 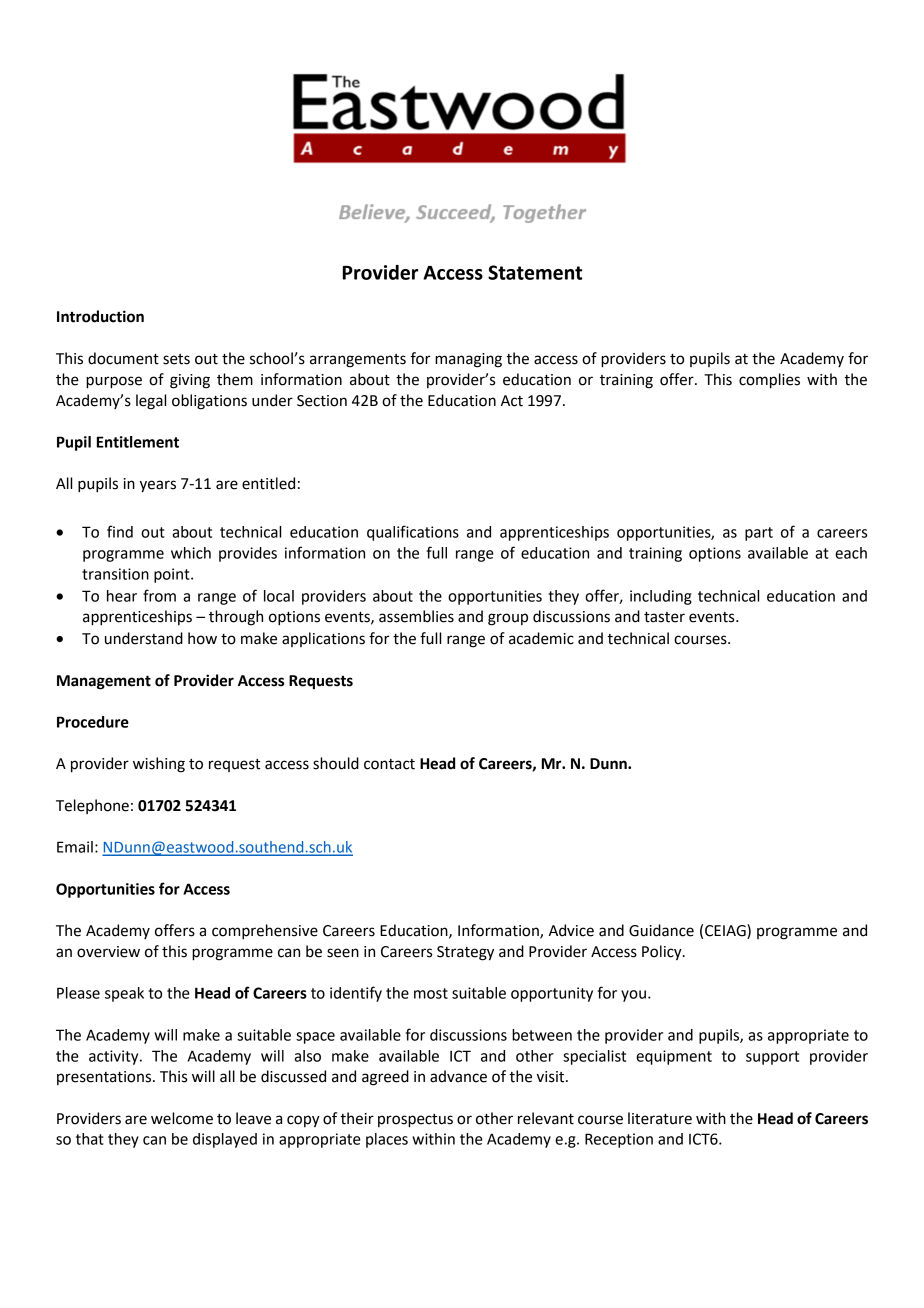 I want to click on welcome, so click(x=182, y=1118).
